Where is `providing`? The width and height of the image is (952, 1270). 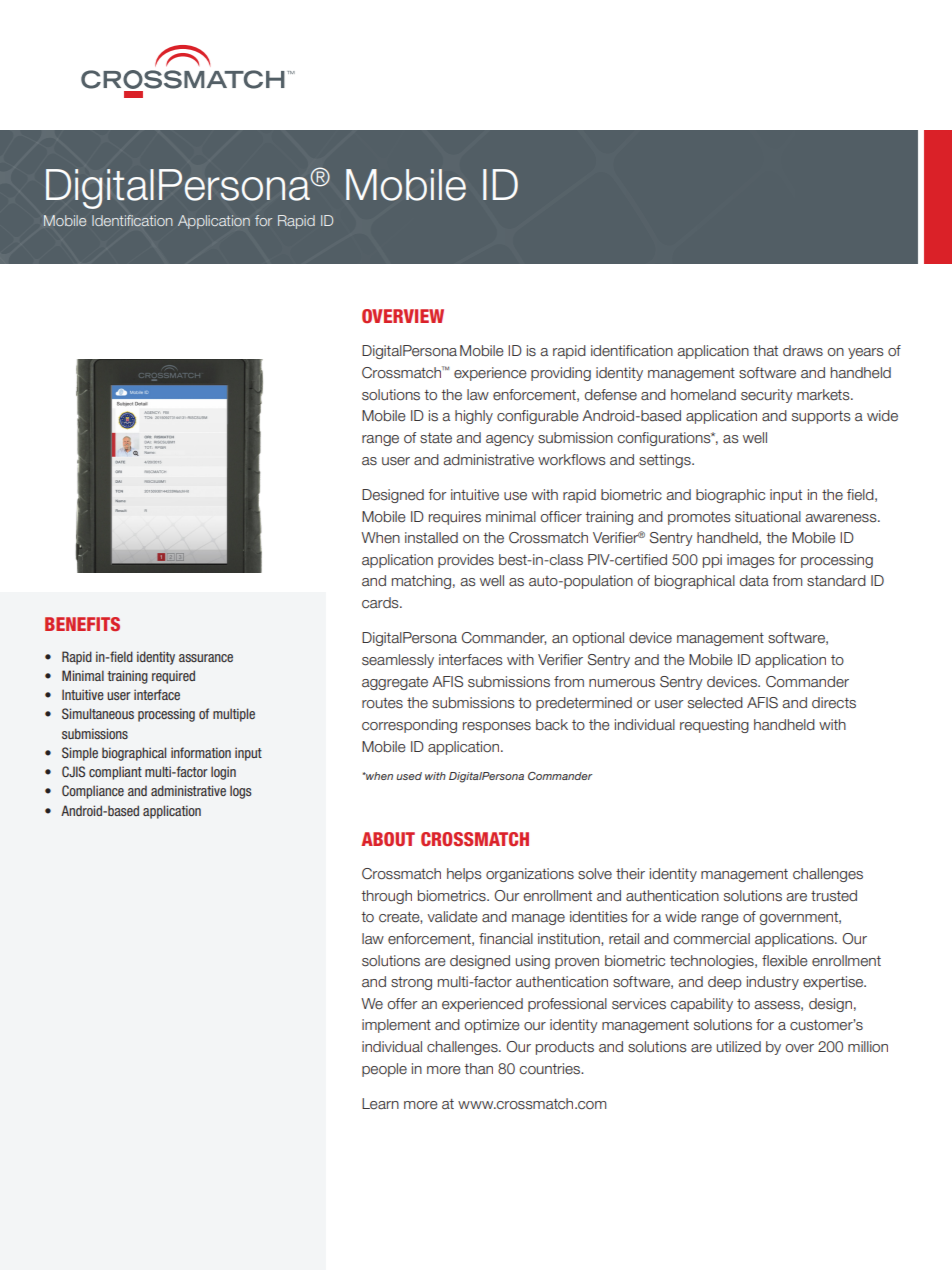
providing is located at coordinates (561, 374).
